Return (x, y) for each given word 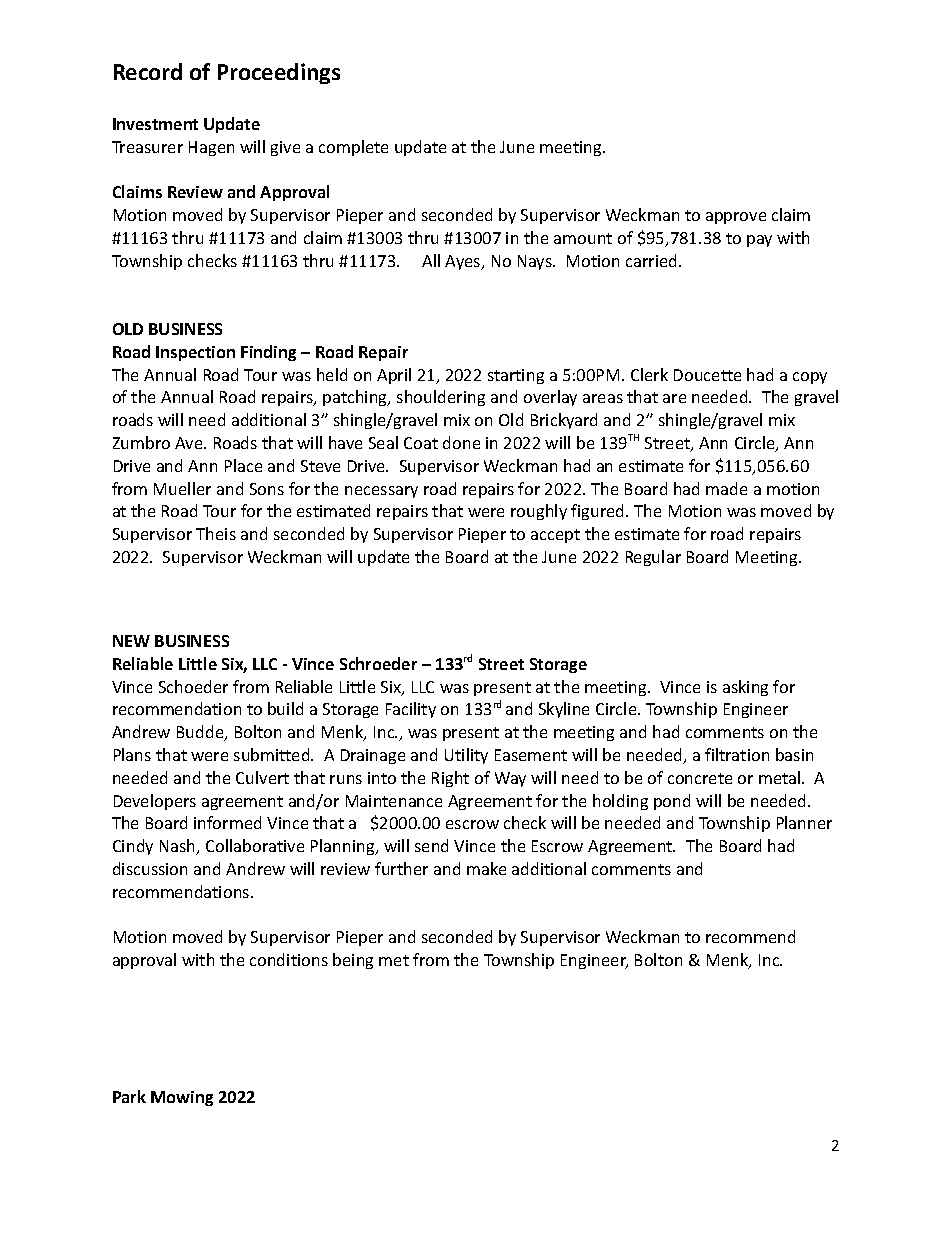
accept (555, 536)
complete (353, 148)
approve (736, 218)
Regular (653, 558)
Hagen (211, 148)
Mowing (182, 1098)
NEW (131, 641)
